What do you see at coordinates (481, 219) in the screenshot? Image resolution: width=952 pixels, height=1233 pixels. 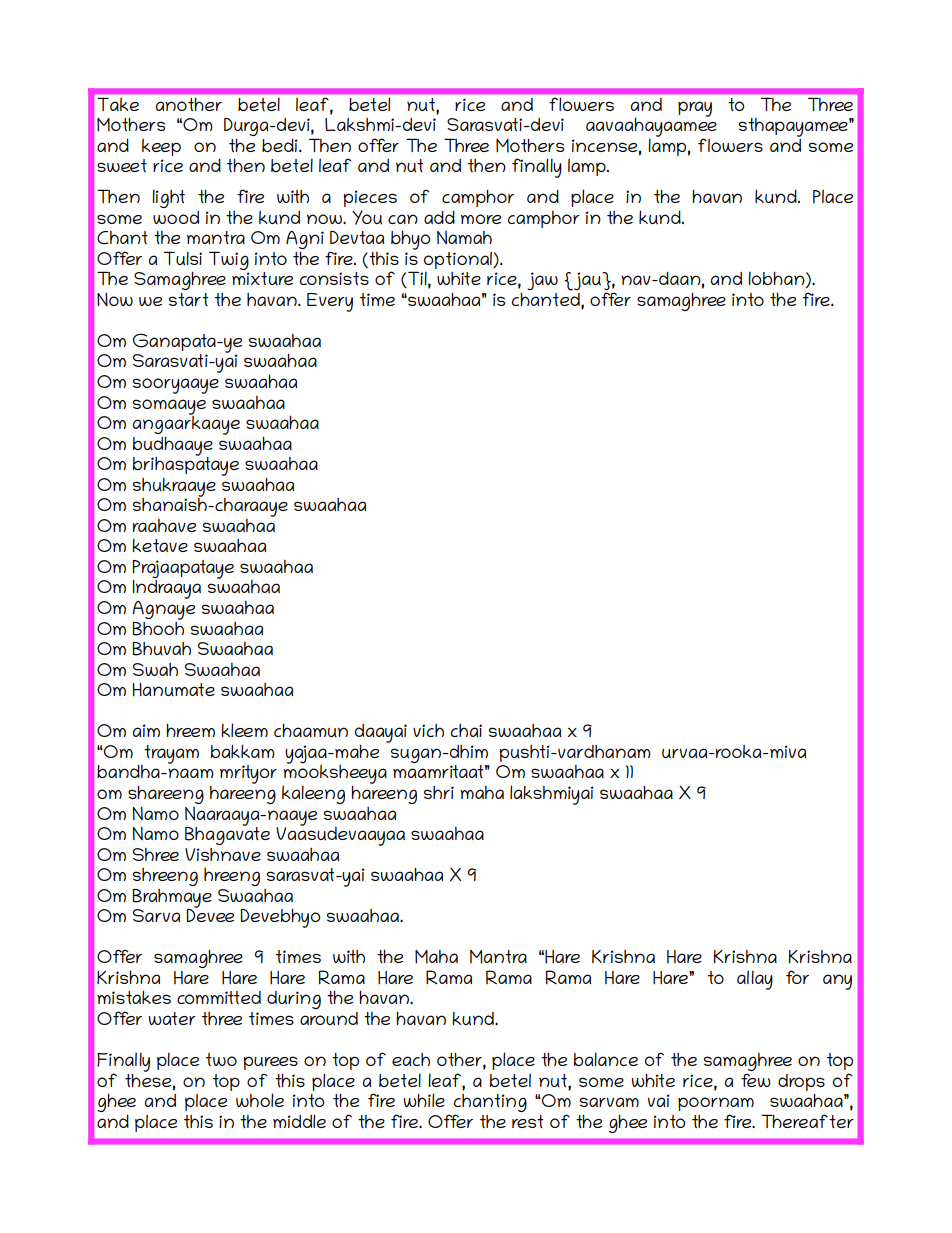 I see `more` at bounding box center [481, 219].
